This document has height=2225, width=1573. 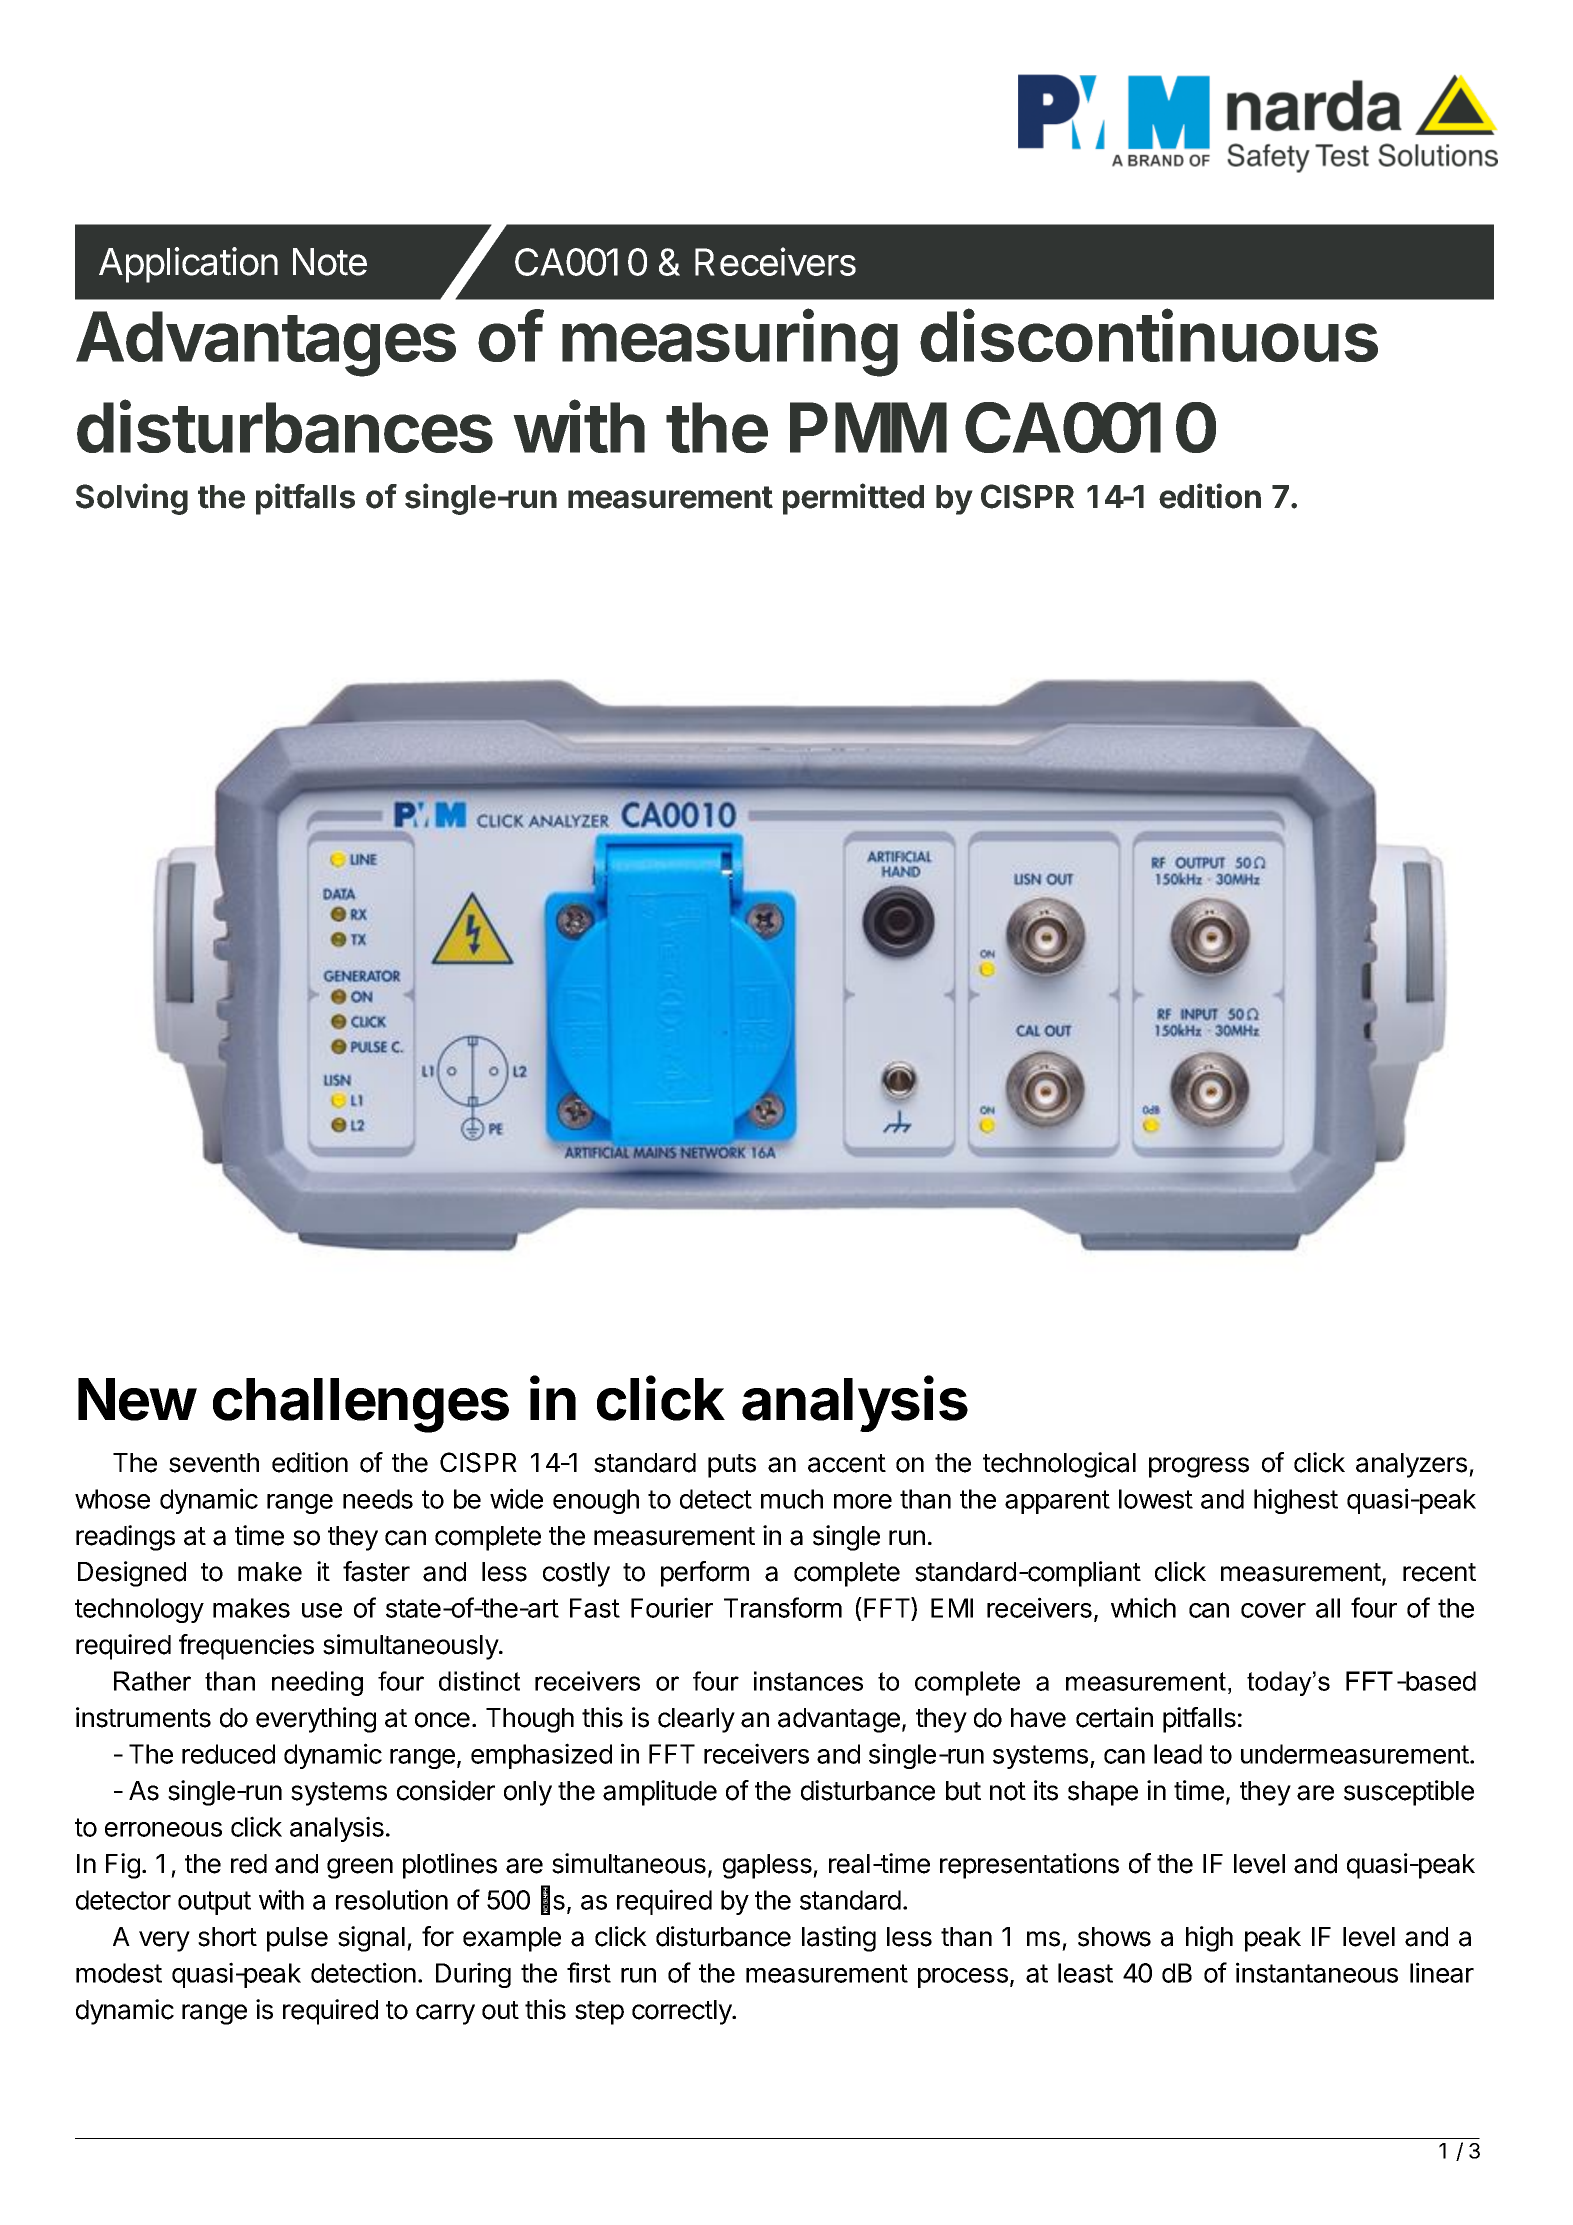 I want to click on Transform, so click(x=783, y=1607).
